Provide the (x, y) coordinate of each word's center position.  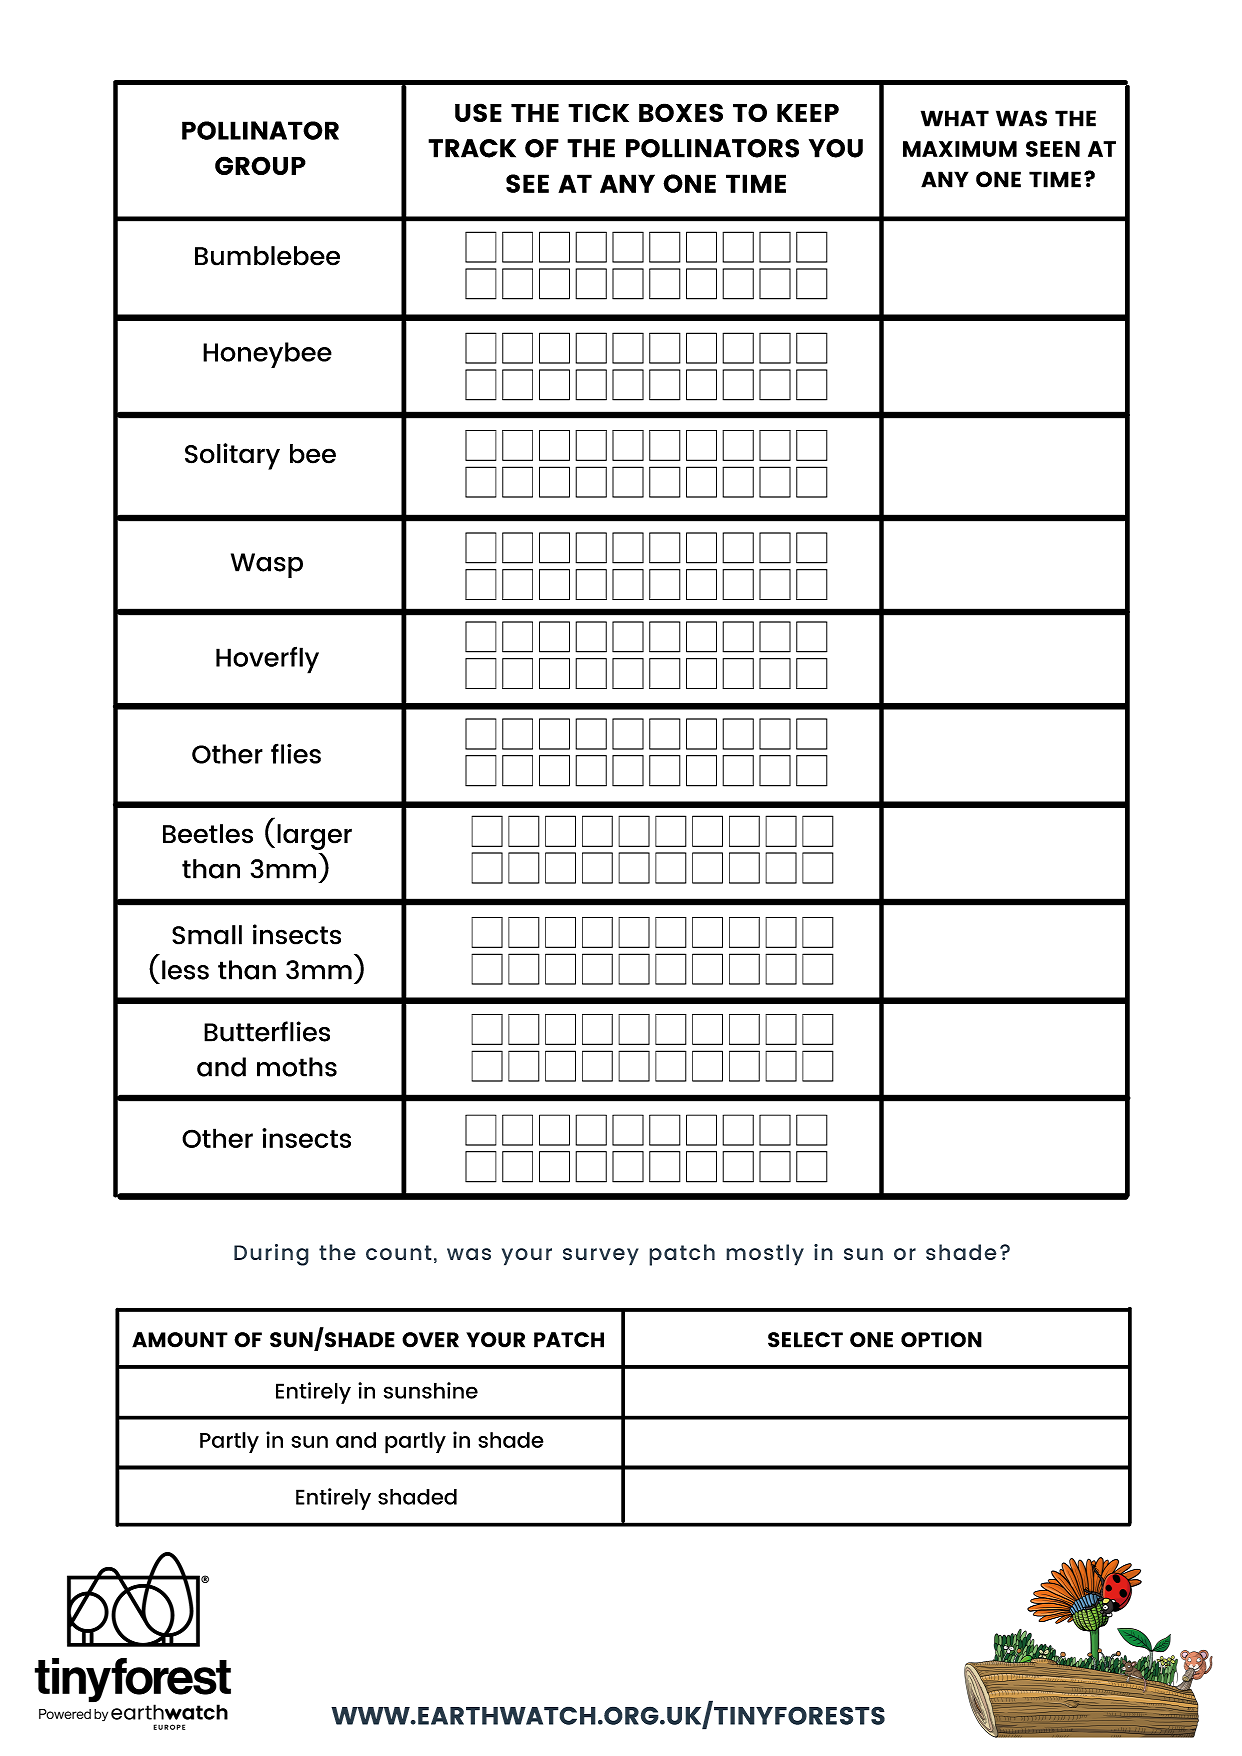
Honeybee (267, 355)
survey (601, 1257)
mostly (765, 1255)
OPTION (941, 1340)
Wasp (267, 565)
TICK (598, 112)
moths (297, 1067)
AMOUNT (180, 1340)
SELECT (805, 1340)
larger (314, 837)
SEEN (1053, 149)
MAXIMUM (960, 149)
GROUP (260, 165)
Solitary (232, 456)
